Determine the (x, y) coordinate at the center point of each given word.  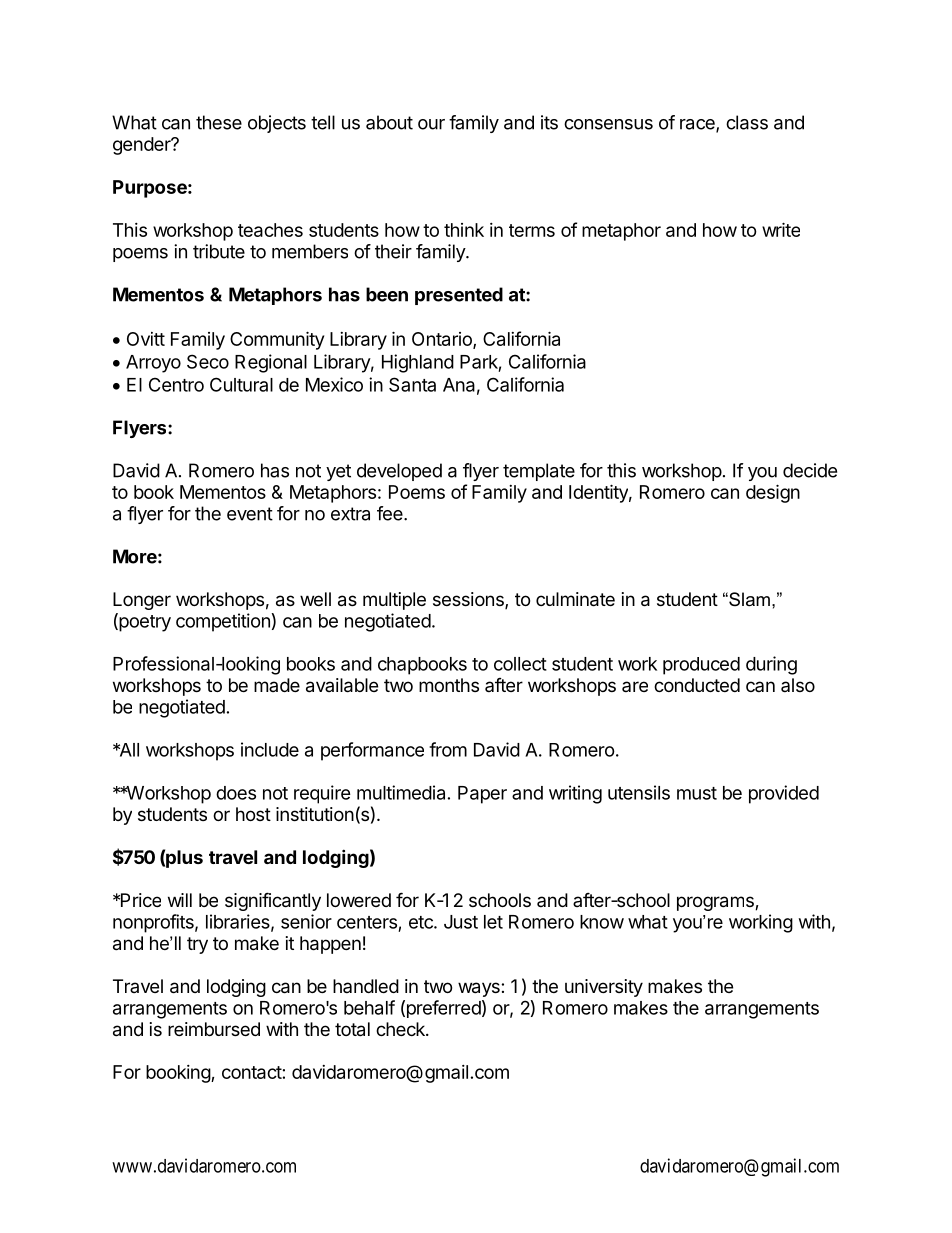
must (697, 793)
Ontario (443, 340)
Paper (482, 795)
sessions (469, 600)
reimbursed (214, 1029)
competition (223, 622)
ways (480, 989)
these (219, 122)
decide (810, 470)
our (431, 124)
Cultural (241, 384)
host (253, 814)
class (747, 122)
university (604, 988)
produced (701, 666)
